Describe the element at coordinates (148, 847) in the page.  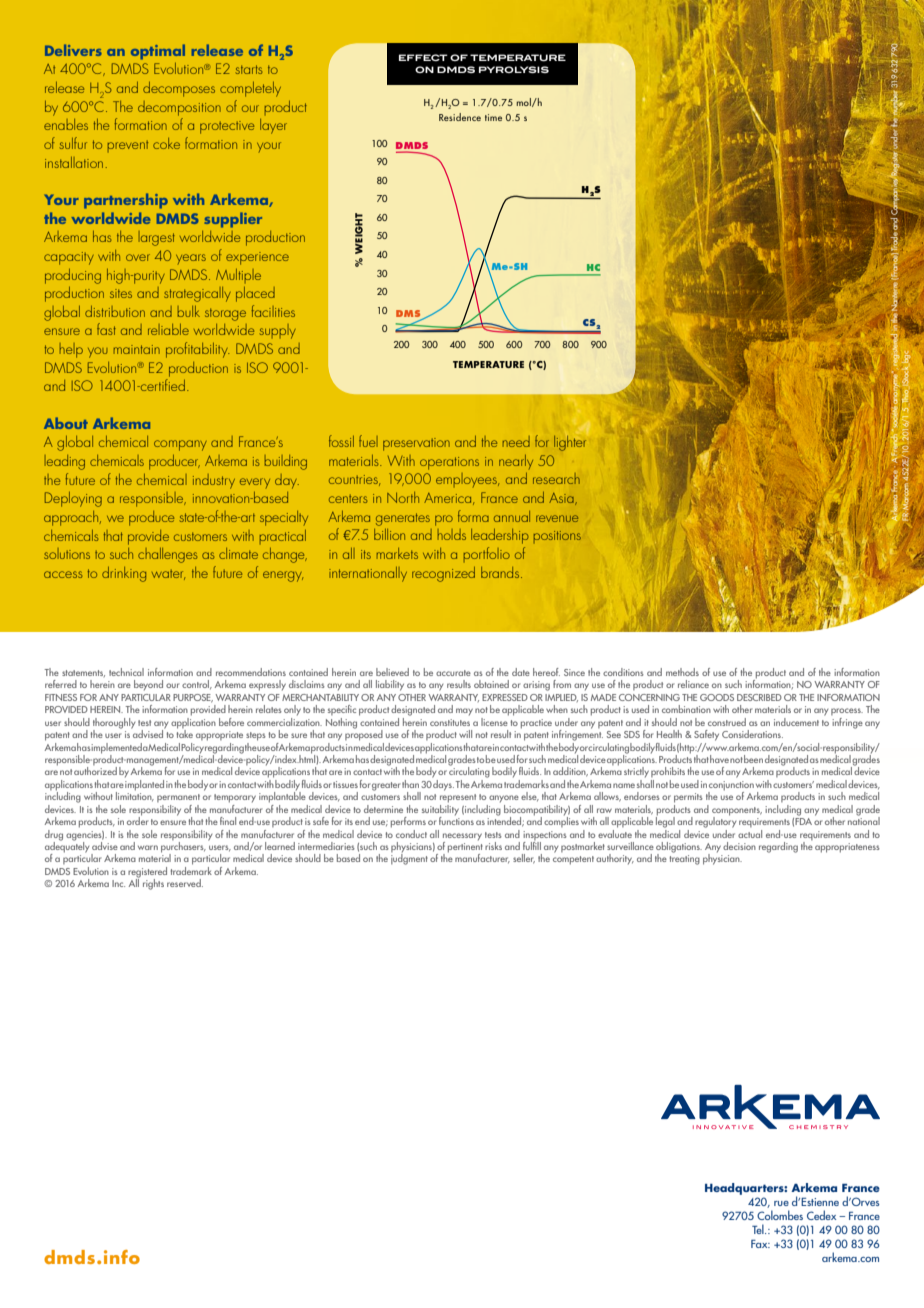
I see `warn` at that location.
